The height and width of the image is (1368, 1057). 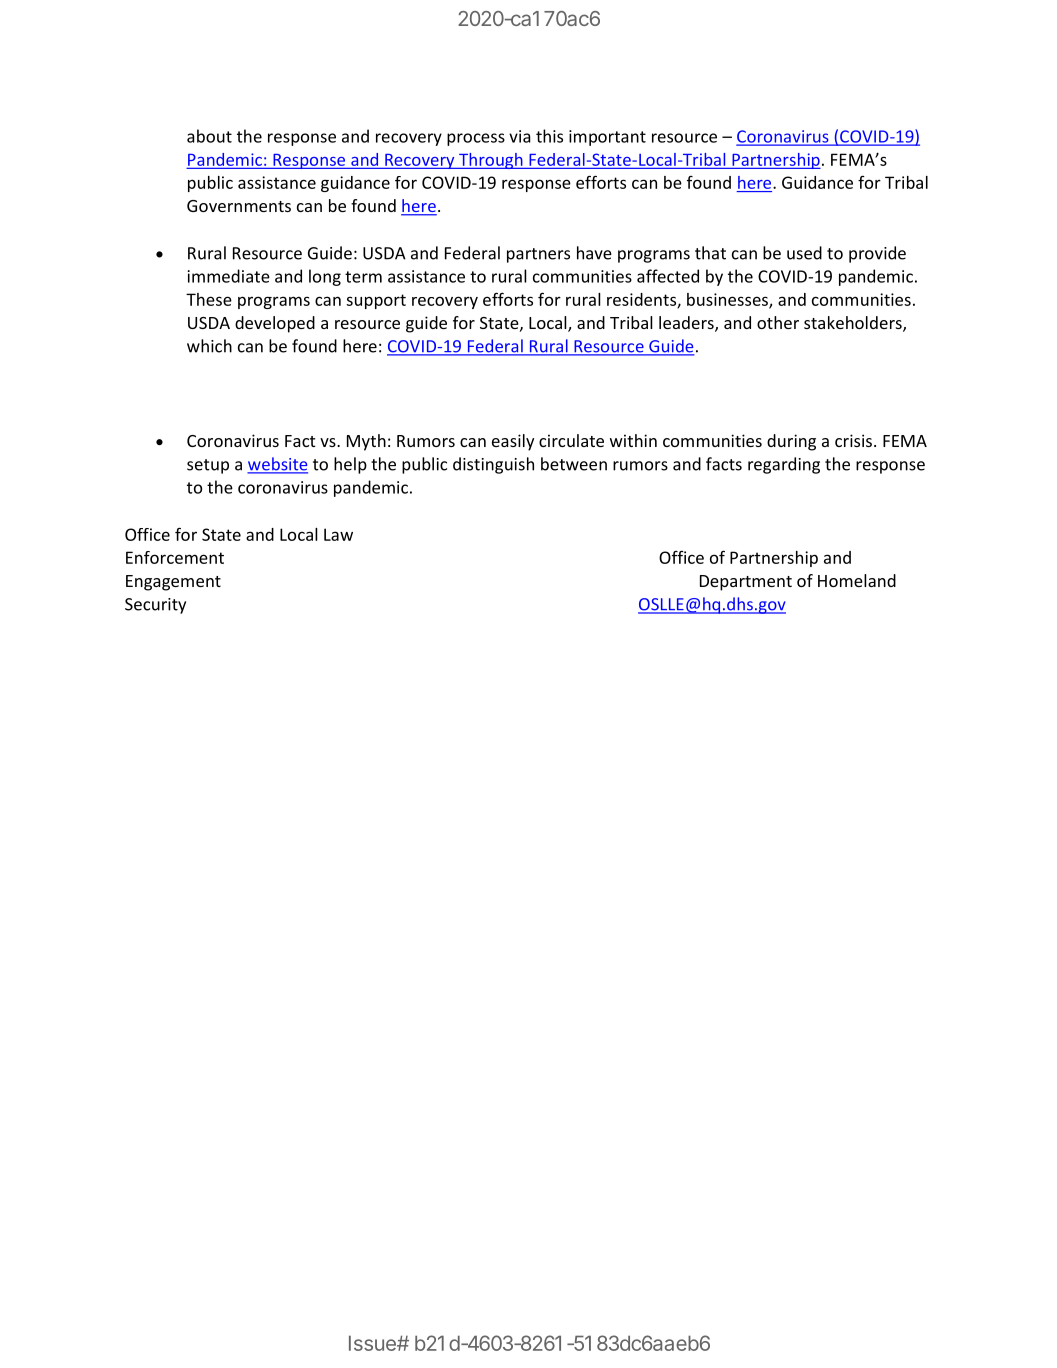 What do you see at coordinates (857, 580) in the image?
I see `Homeland` at bounding box center [857, 580].
